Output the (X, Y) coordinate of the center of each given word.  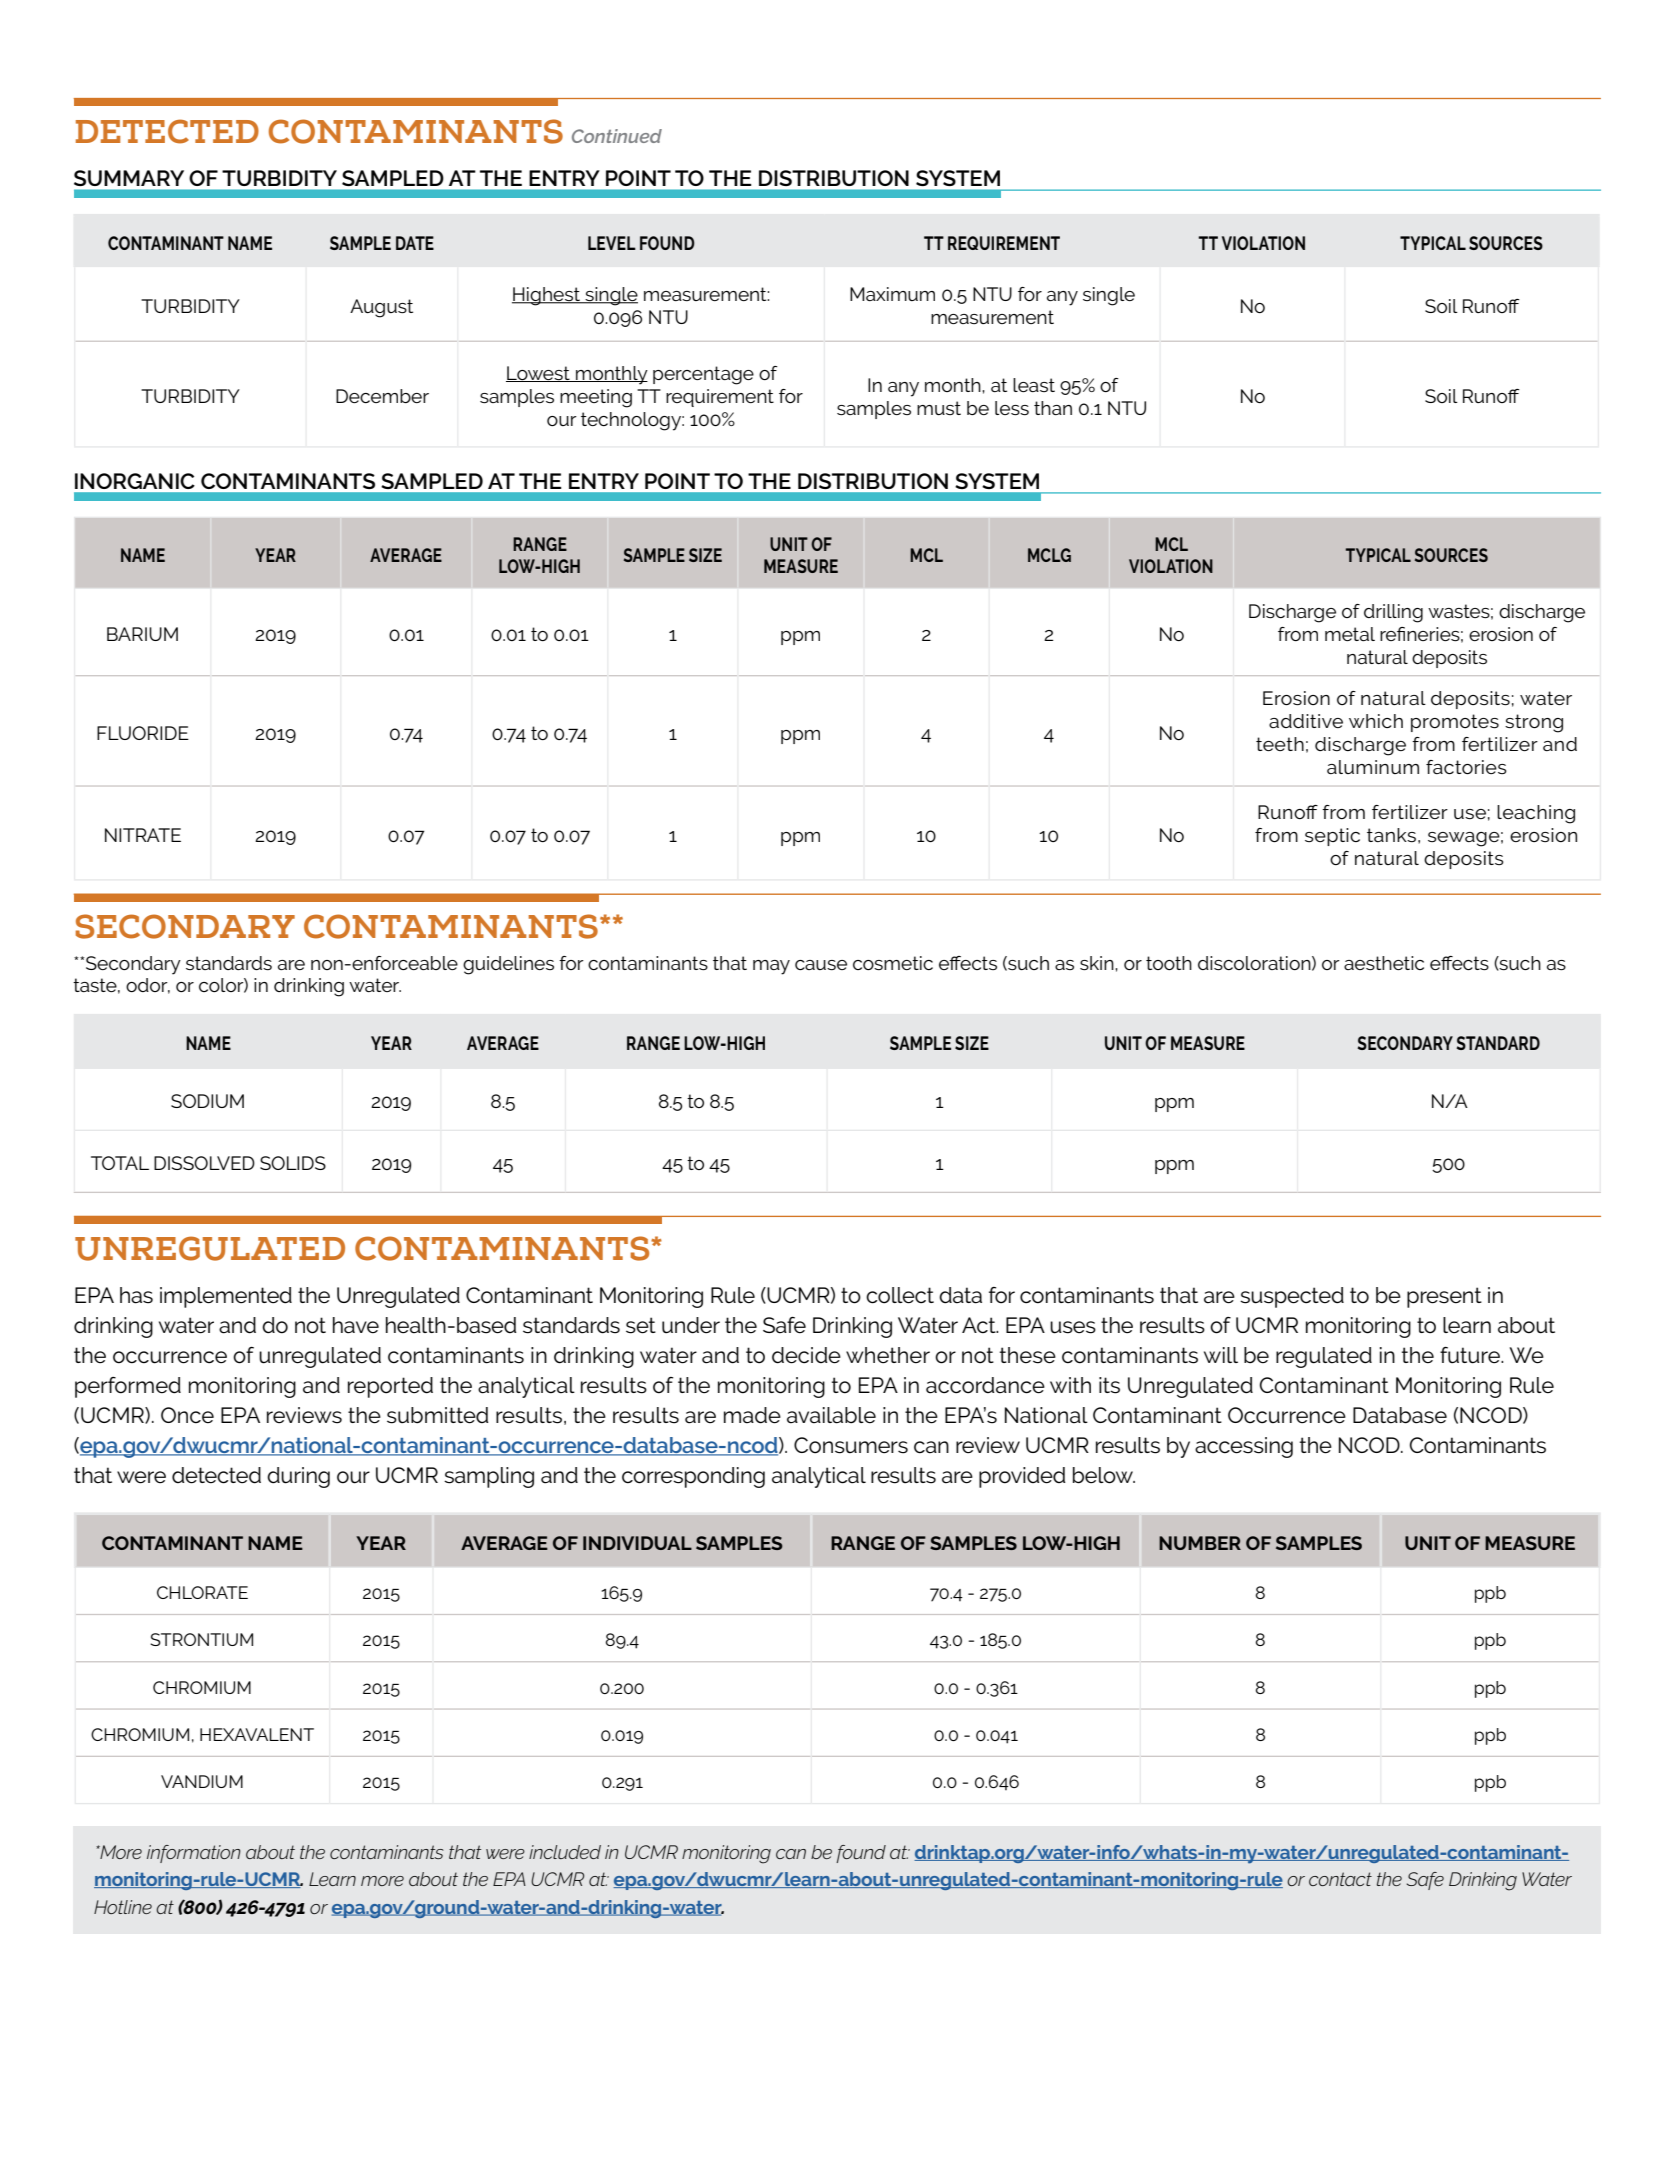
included (565, 1852)
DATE (415, 243)
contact (1340, 1879)
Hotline (123, 1907)
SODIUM (207, 1101)
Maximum (892, 294)
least (1034, 385)
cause (821, 965)
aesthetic (1384, 963)
